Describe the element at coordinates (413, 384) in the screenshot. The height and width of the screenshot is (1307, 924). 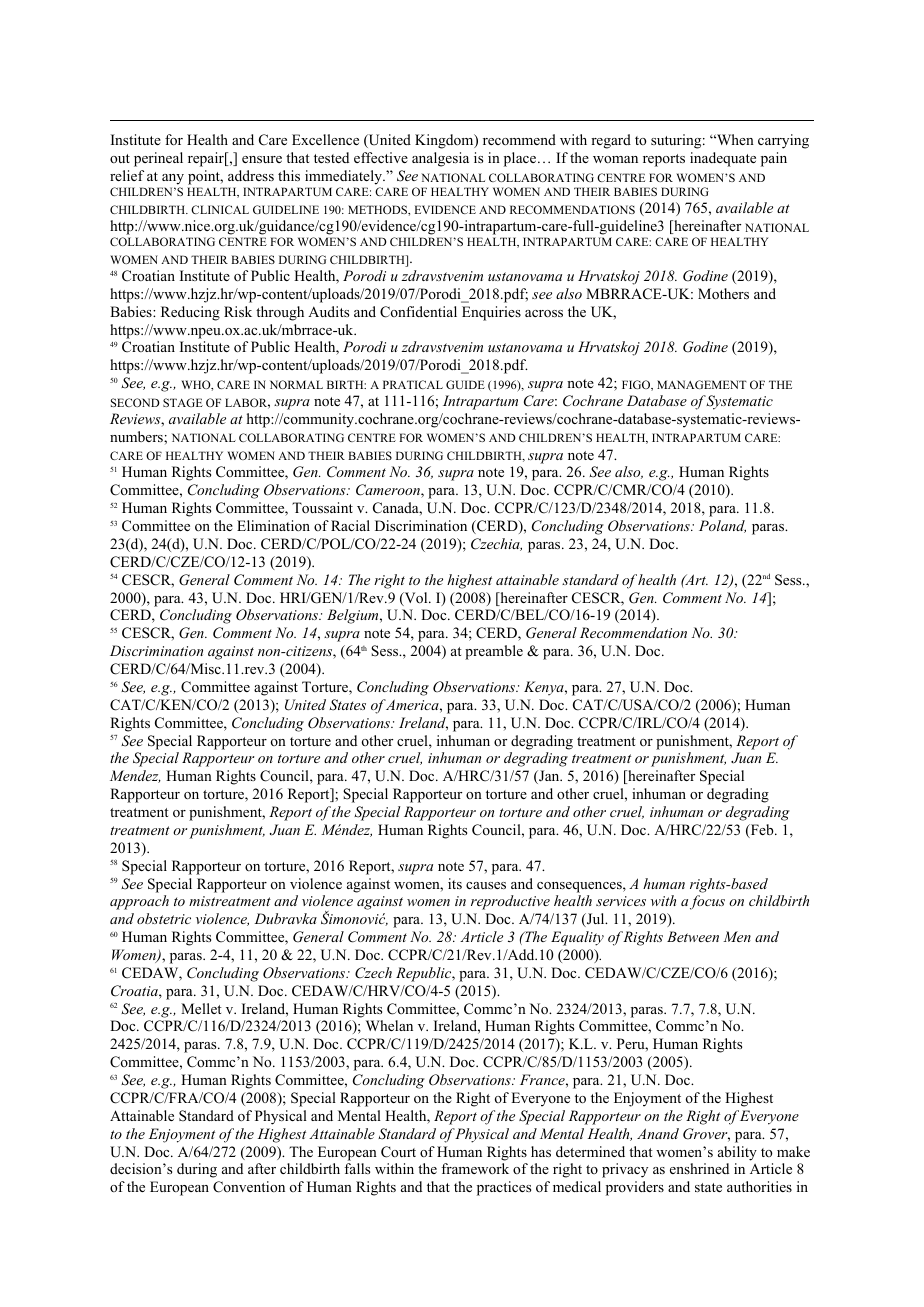
I see `PRATICAL` at that location.
